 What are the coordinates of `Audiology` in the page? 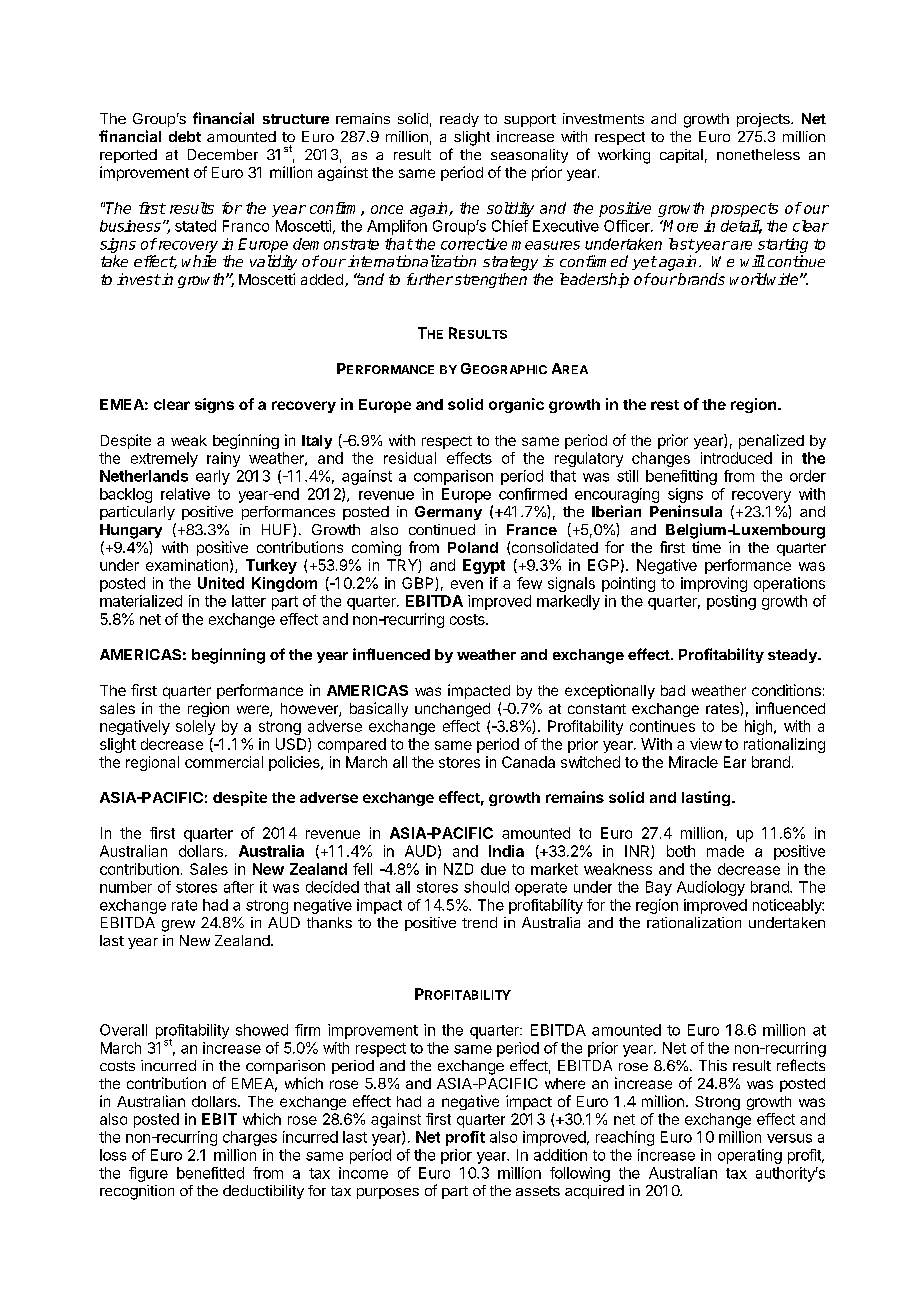 It's located at (711, 888).
